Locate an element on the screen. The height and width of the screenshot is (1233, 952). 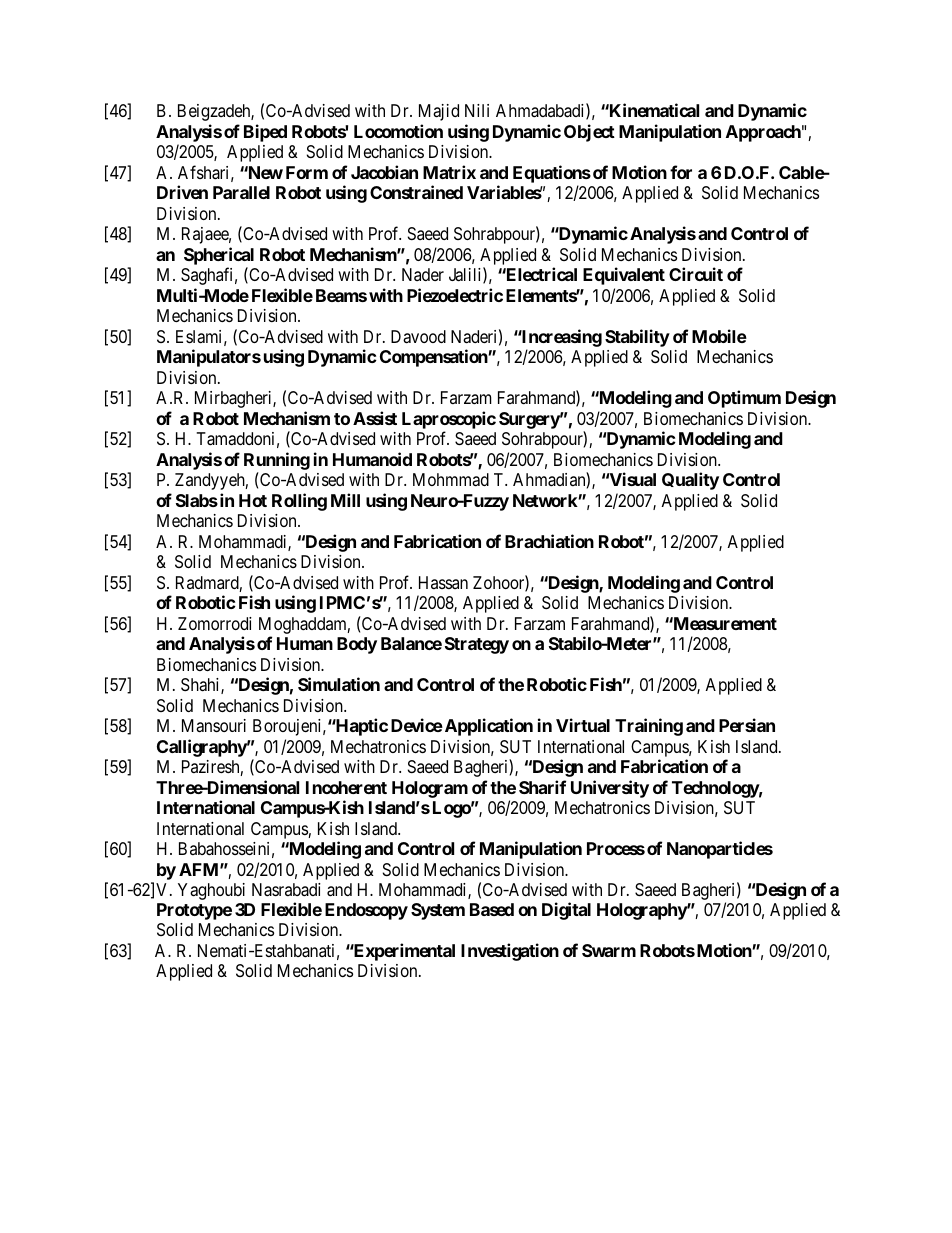
Biped is located at coordinates (265, 133).
